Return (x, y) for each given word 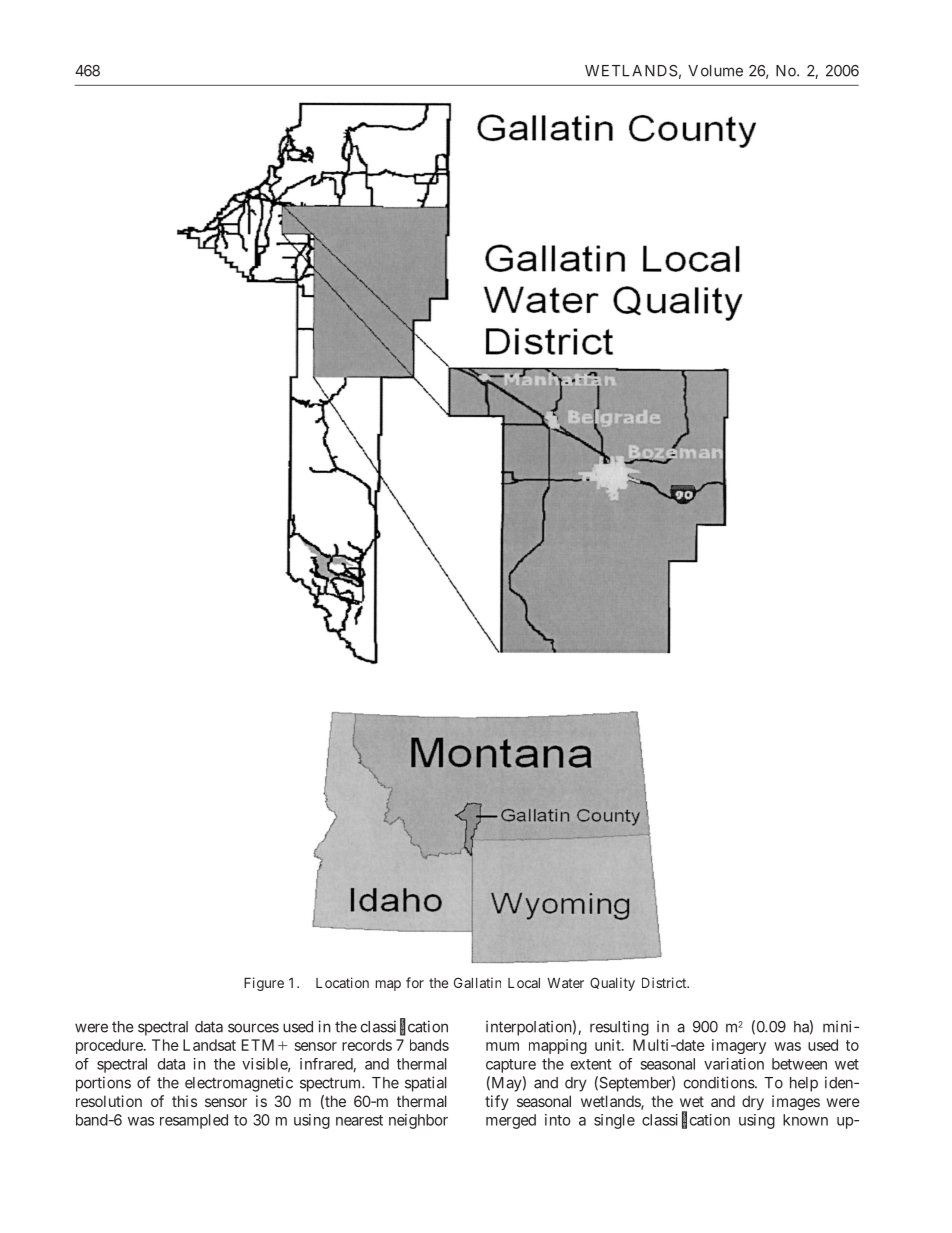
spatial (426, 1084)
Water (565, 983)
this (184, 1101)
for (415, 982)
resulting (619, 1028)
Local (524, 983)
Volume (715, 71)
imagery (739, 1046)
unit (609, 1045)
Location (342, 982)
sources (253, 1028)
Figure (264, 984)
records (367, 1045)
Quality (612, 984)
